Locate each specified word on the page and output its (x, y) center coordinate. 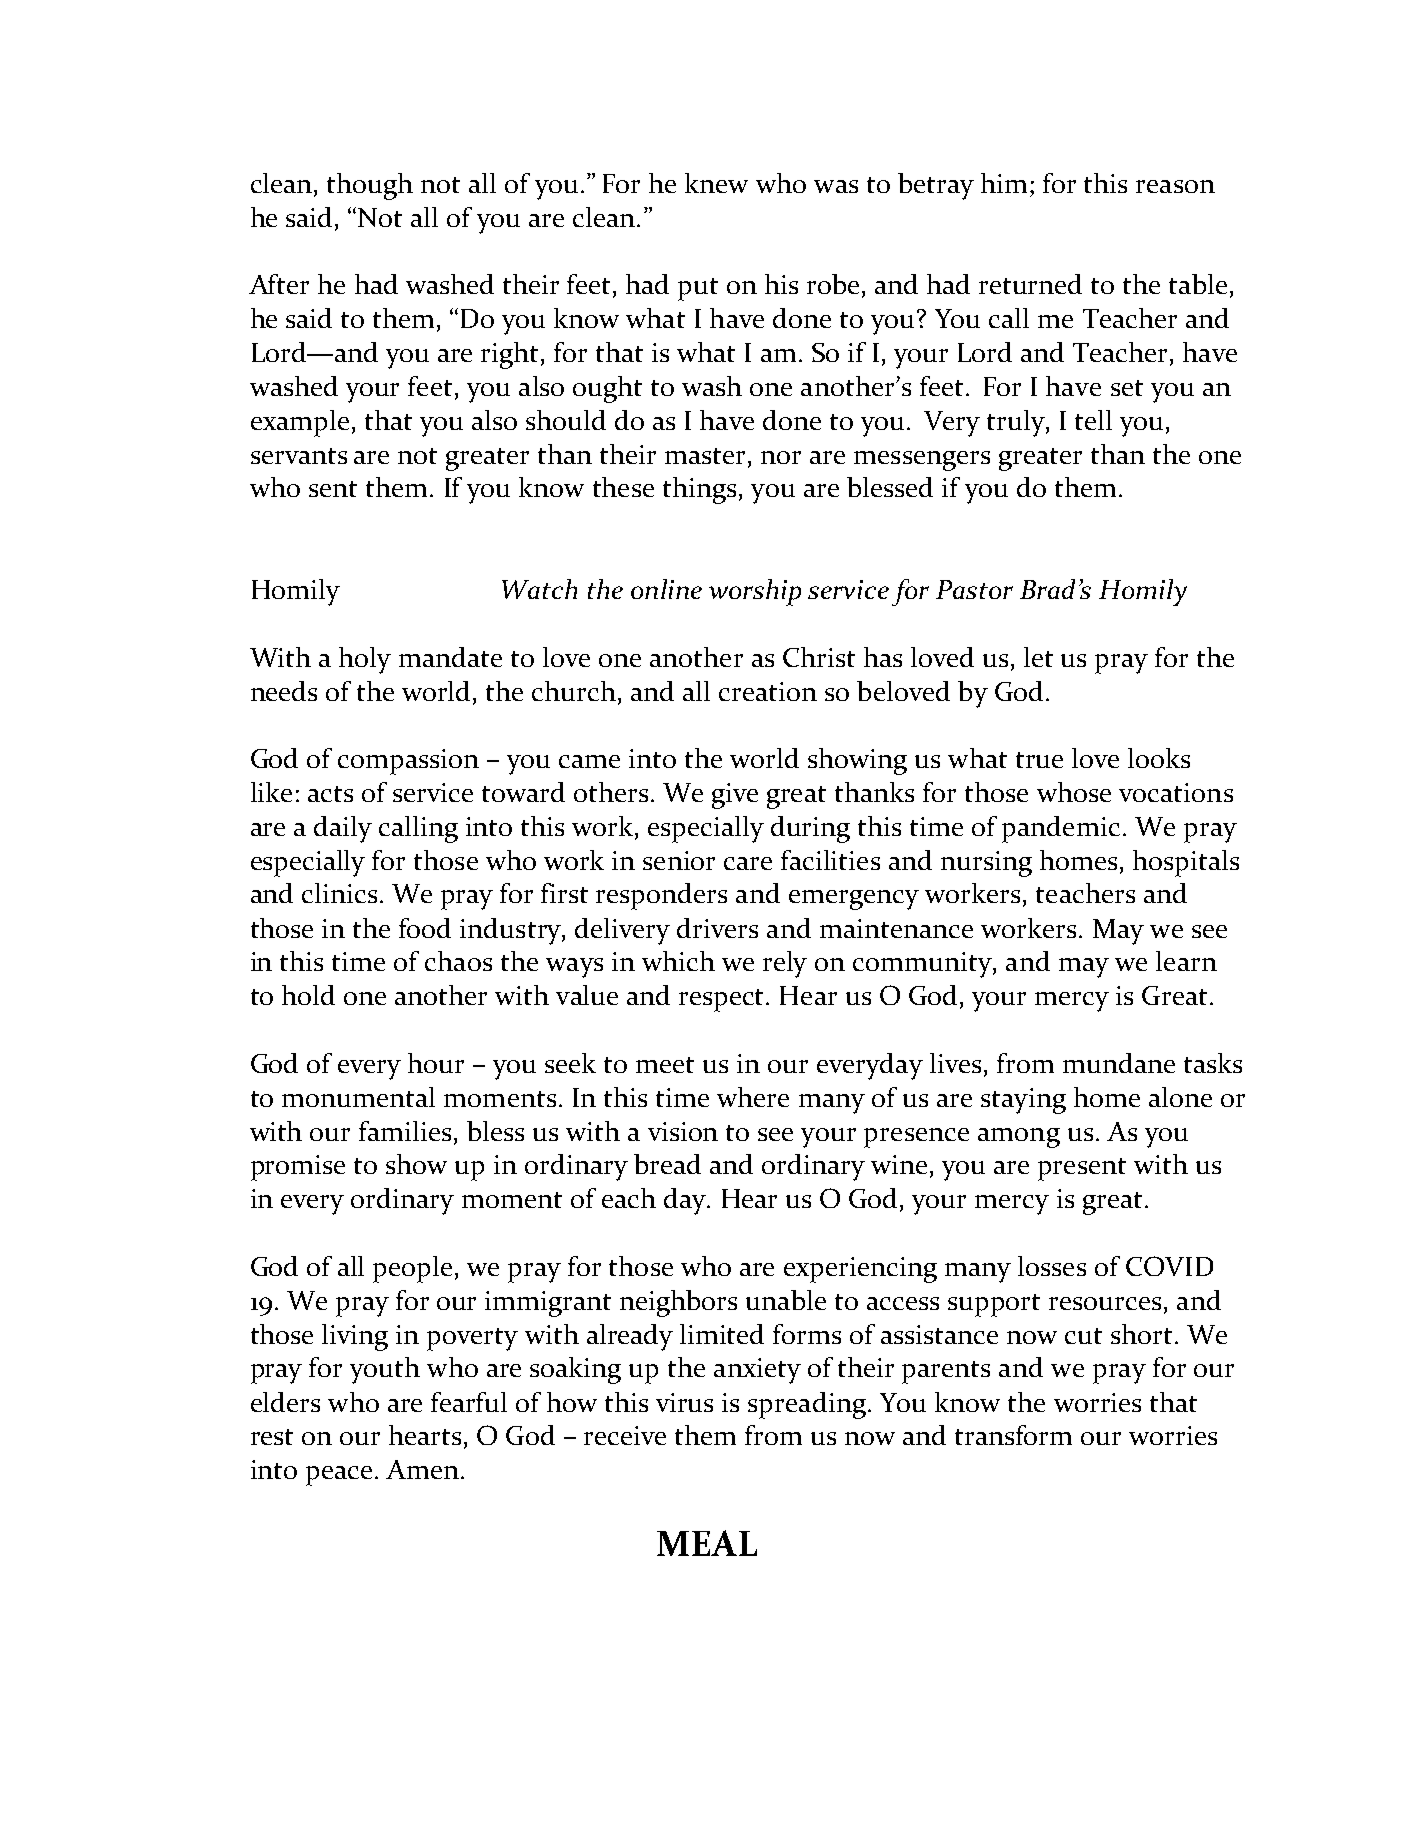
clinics (339, 893)
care (748, 863)
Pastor (974, 589)
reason (1175, 186)
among (1019, 1138)
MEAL (707, 1543)
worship (755, 592)
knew (716, 183)
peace (339, 1476)
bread (667, 1164)
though (370, 186)
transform (1013, 1435)
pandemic (1061, 829)
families (405, 1131)
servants (299, 456)
